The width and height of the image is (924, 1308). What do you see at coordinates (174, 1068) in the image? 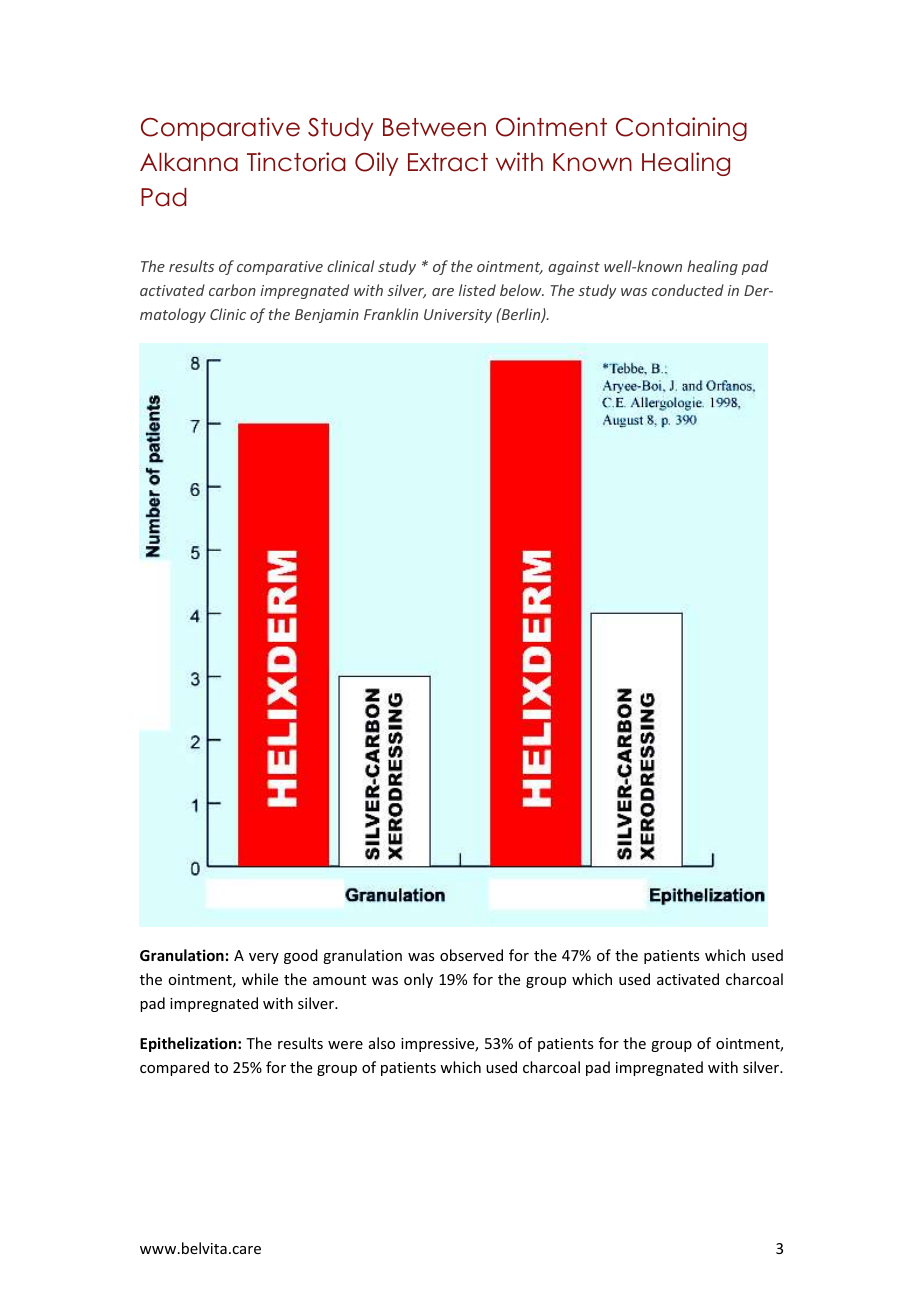
I see `compared` at bounding box center [174, 1068].
